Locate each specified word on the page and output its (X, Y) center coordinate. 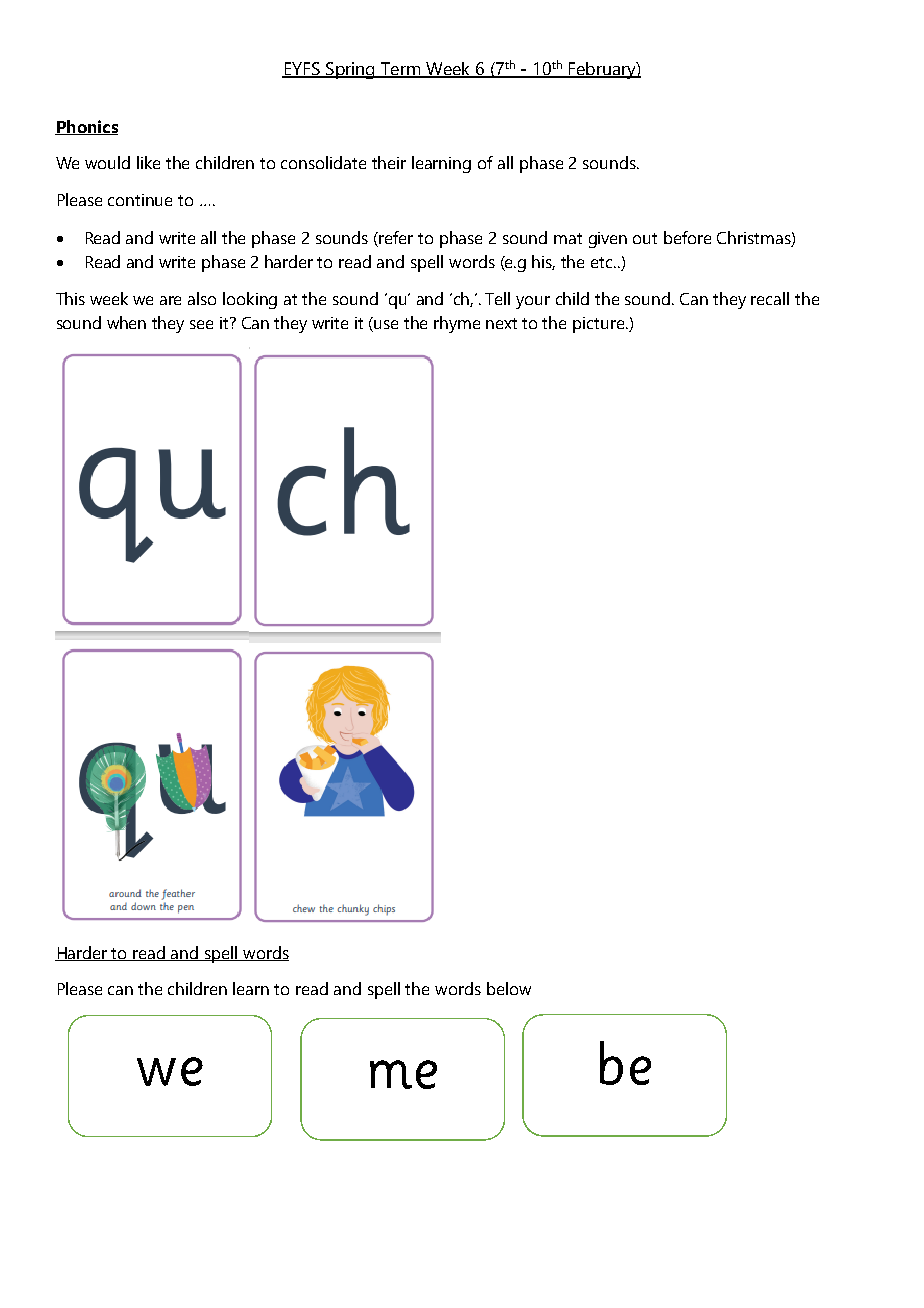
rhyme (457, 324)
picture (598, 325)
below (509, 988)
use (386, 324)
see (201, 324)
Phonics (86, 127)
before (687, 237)
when (126, 322)
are (170, 300)
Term (400, 70)
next (501, 323)
